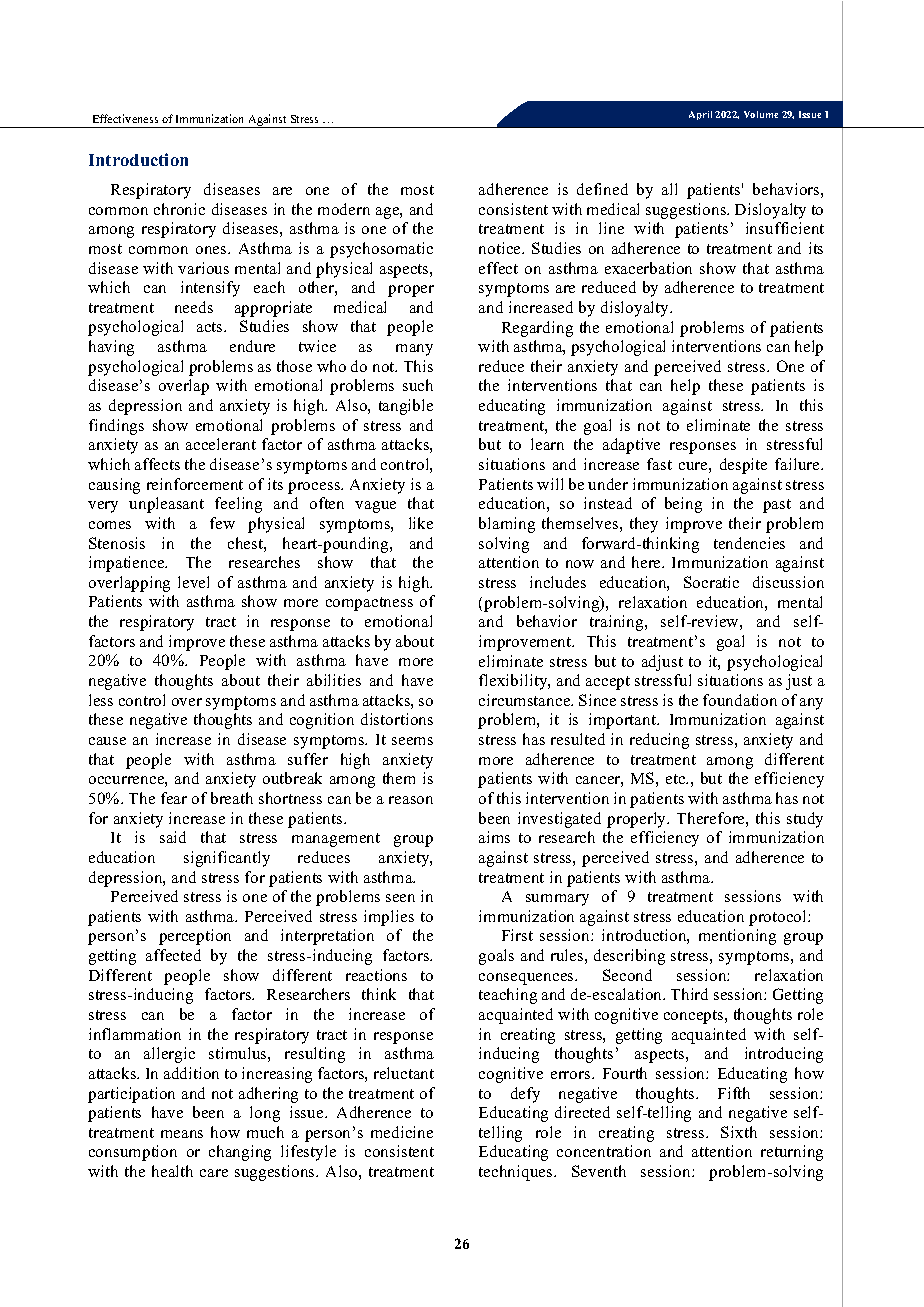 The height and width of the page is (1307, 924). I want to click on etc, so click(677, 779).
